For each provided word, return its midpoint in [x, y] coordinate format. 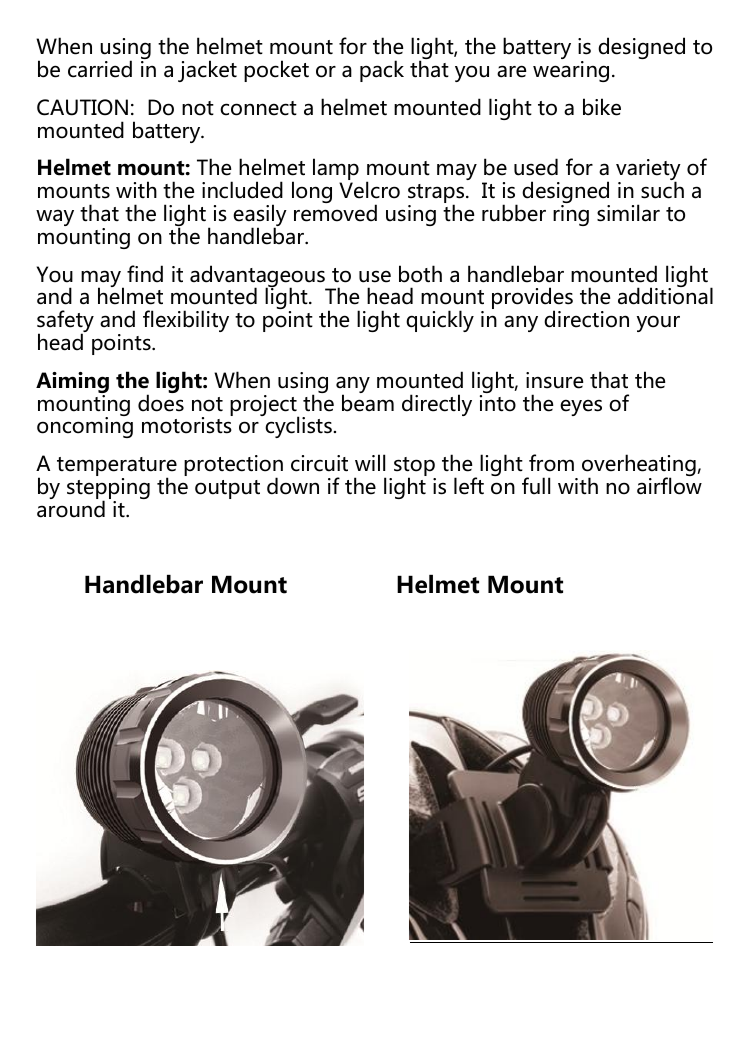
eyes [581, 407]
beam [368, 402]
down [293, 486]
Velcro [369, 190]
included [242, 190]
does [161, 402]
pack [382, 71]
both [420, 274]
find [145, 274]
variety [648, 171]
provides [532, 299]
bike [602, 107]
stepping [108, 490]
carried [100, 69]
